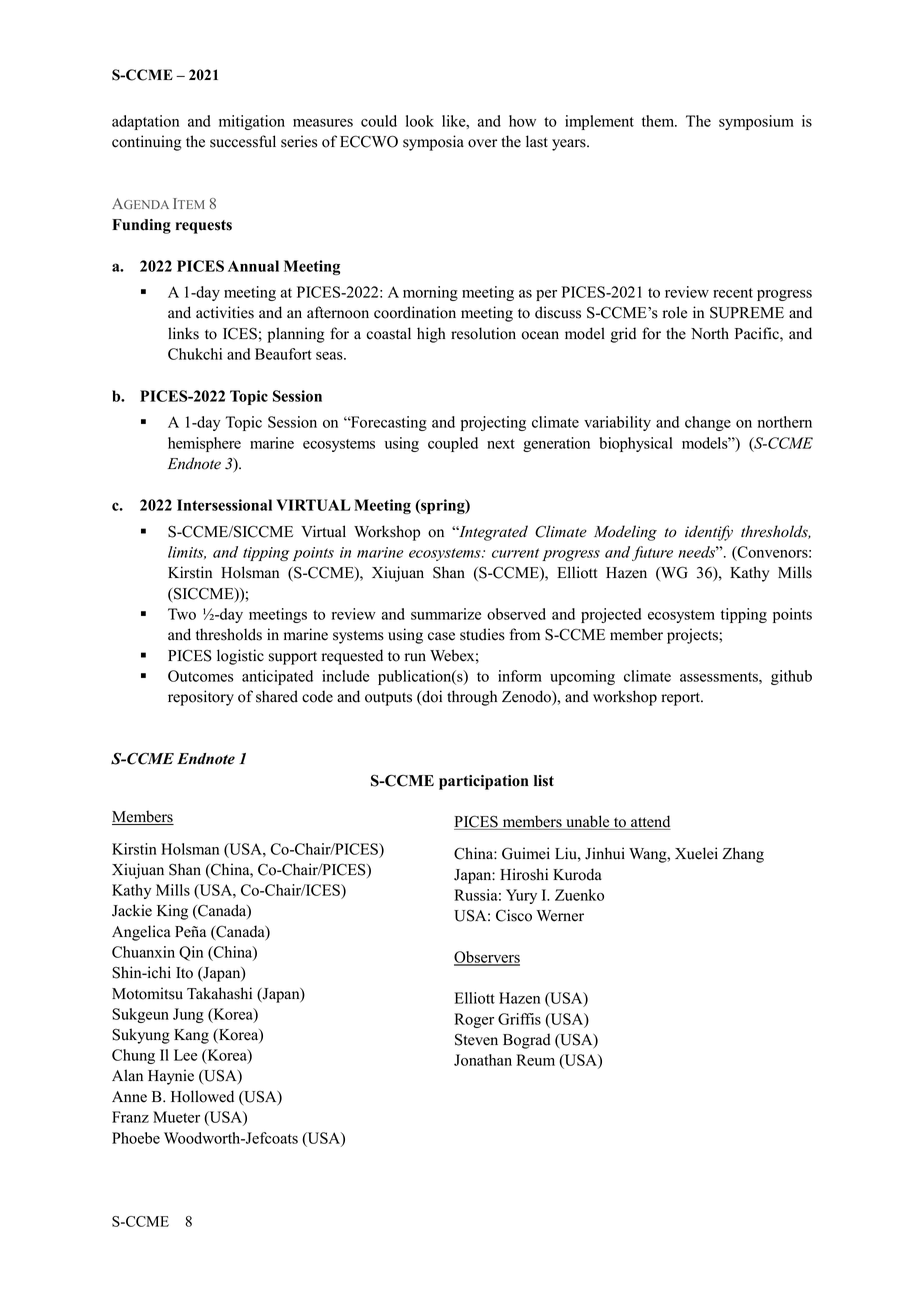  Describe the element at coordinates (202, 1096) in the screenshot. I see `Hollowed` at that location.
